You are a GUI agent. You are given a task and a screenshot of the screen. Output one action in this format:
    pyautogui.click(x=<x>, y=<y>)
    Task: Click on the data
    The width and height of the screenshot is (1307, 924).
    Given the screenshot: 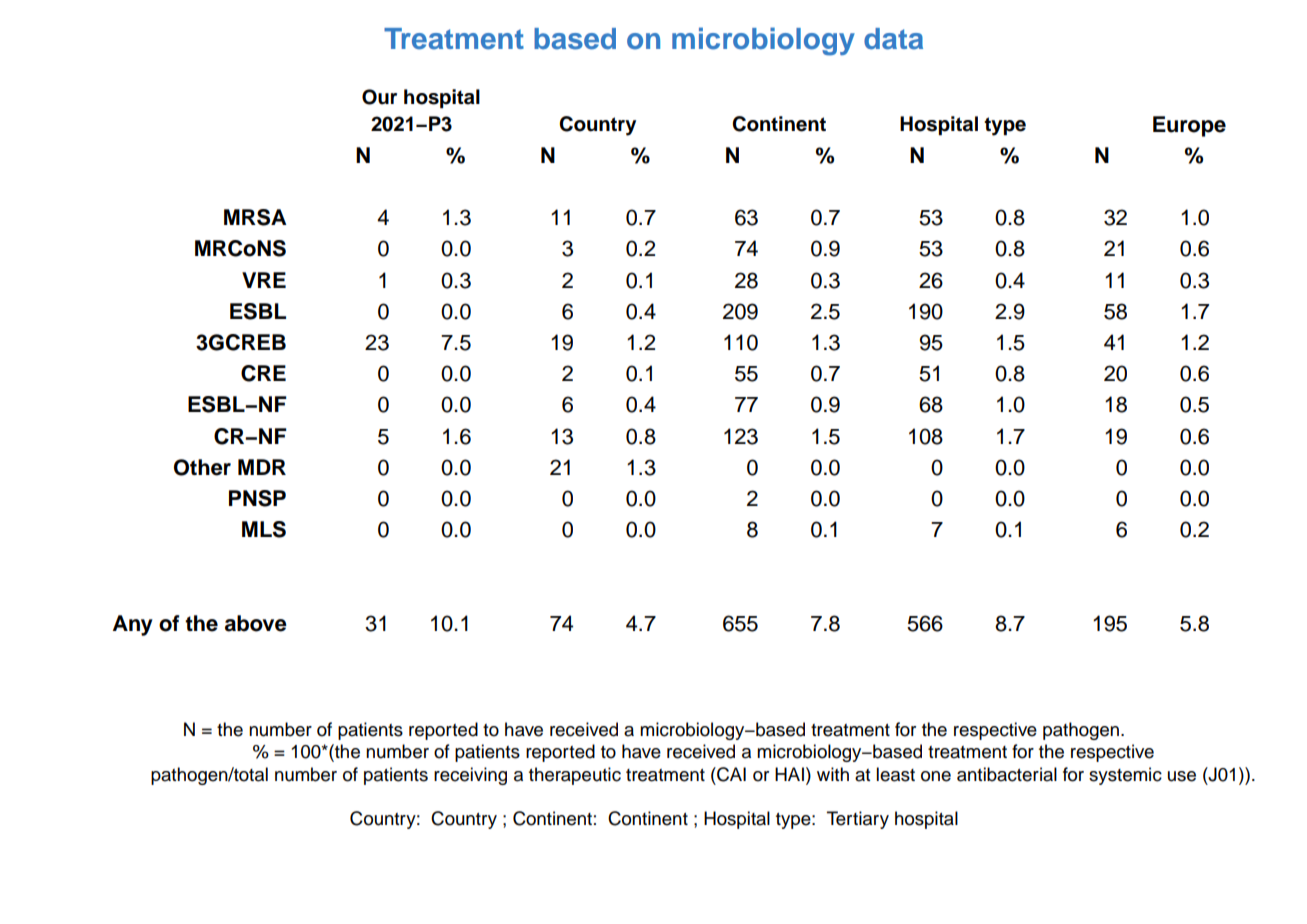 What is the action you would take?
    pyautogui.click(x=893, y=39)
